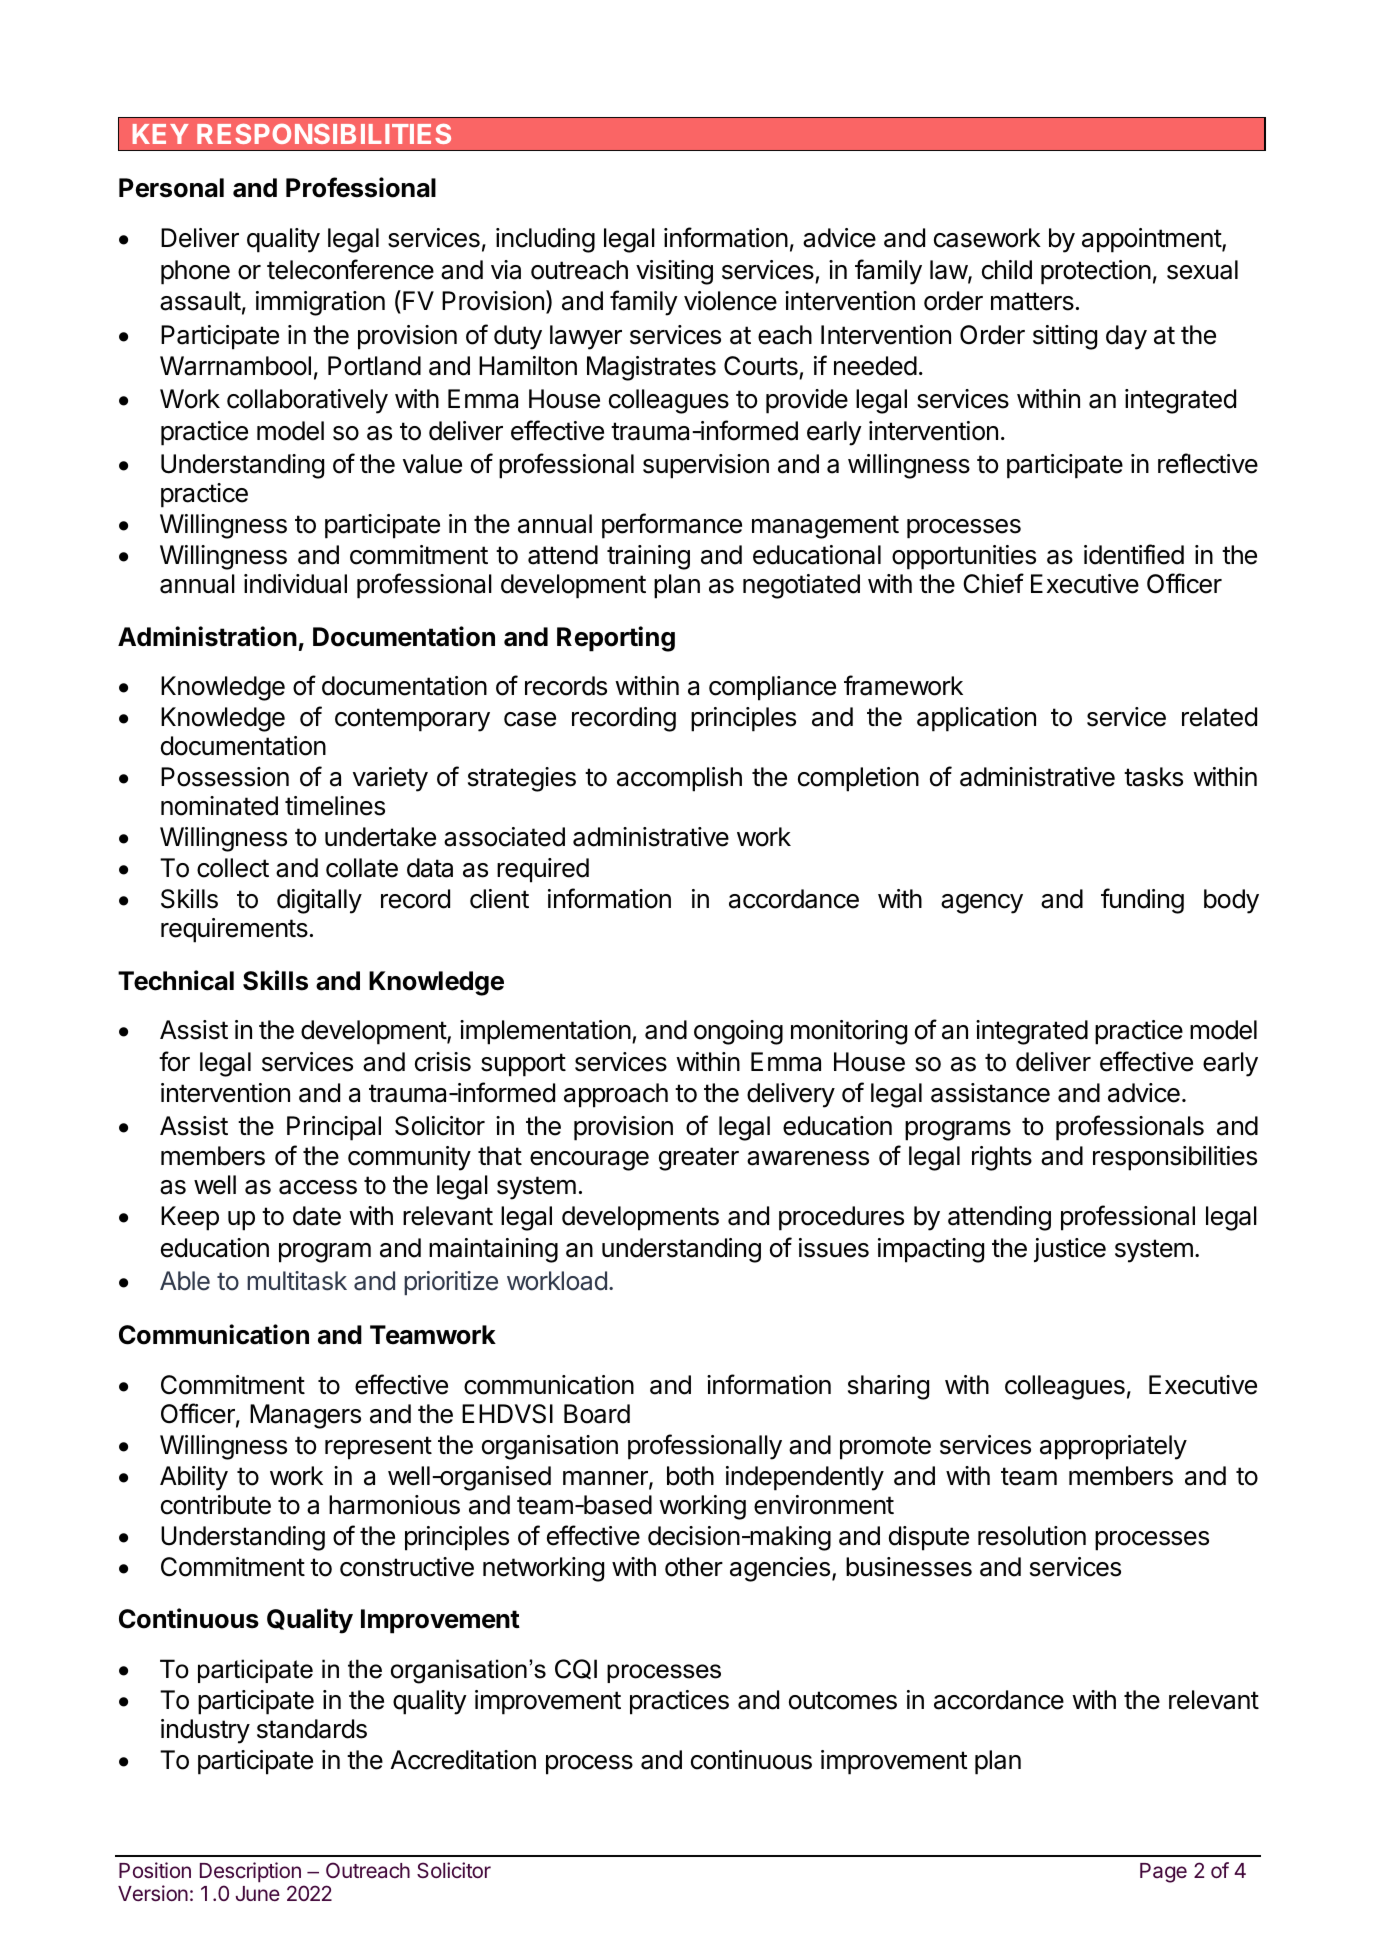  What do you see at coordinates (225, 777) in the screenshot?
I see `Possession` at bounding box center [225, 777].
